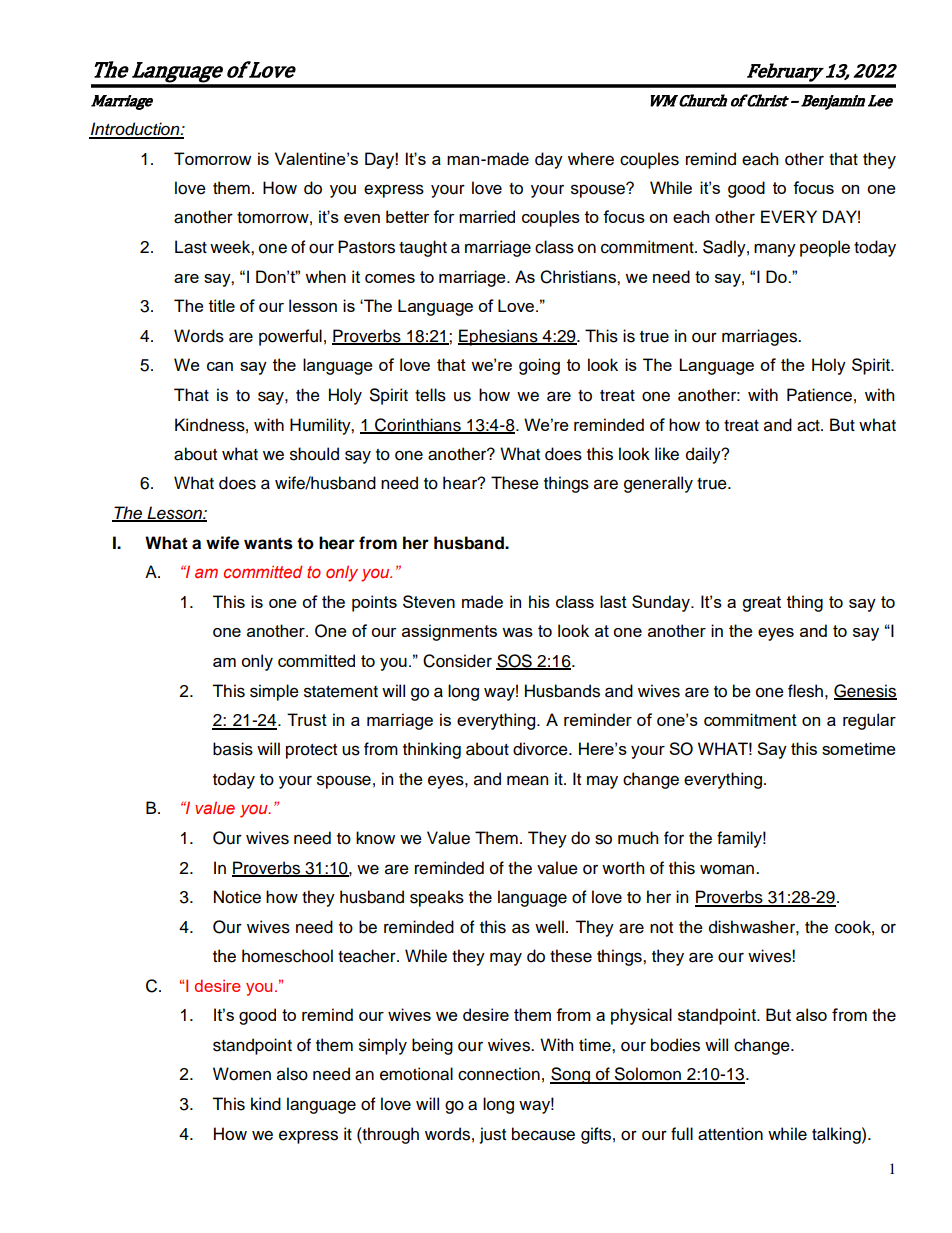 This document has height=1233, width=952. Describe the element at coordinates (658, 484) in the document. I see `generally` at that location.
